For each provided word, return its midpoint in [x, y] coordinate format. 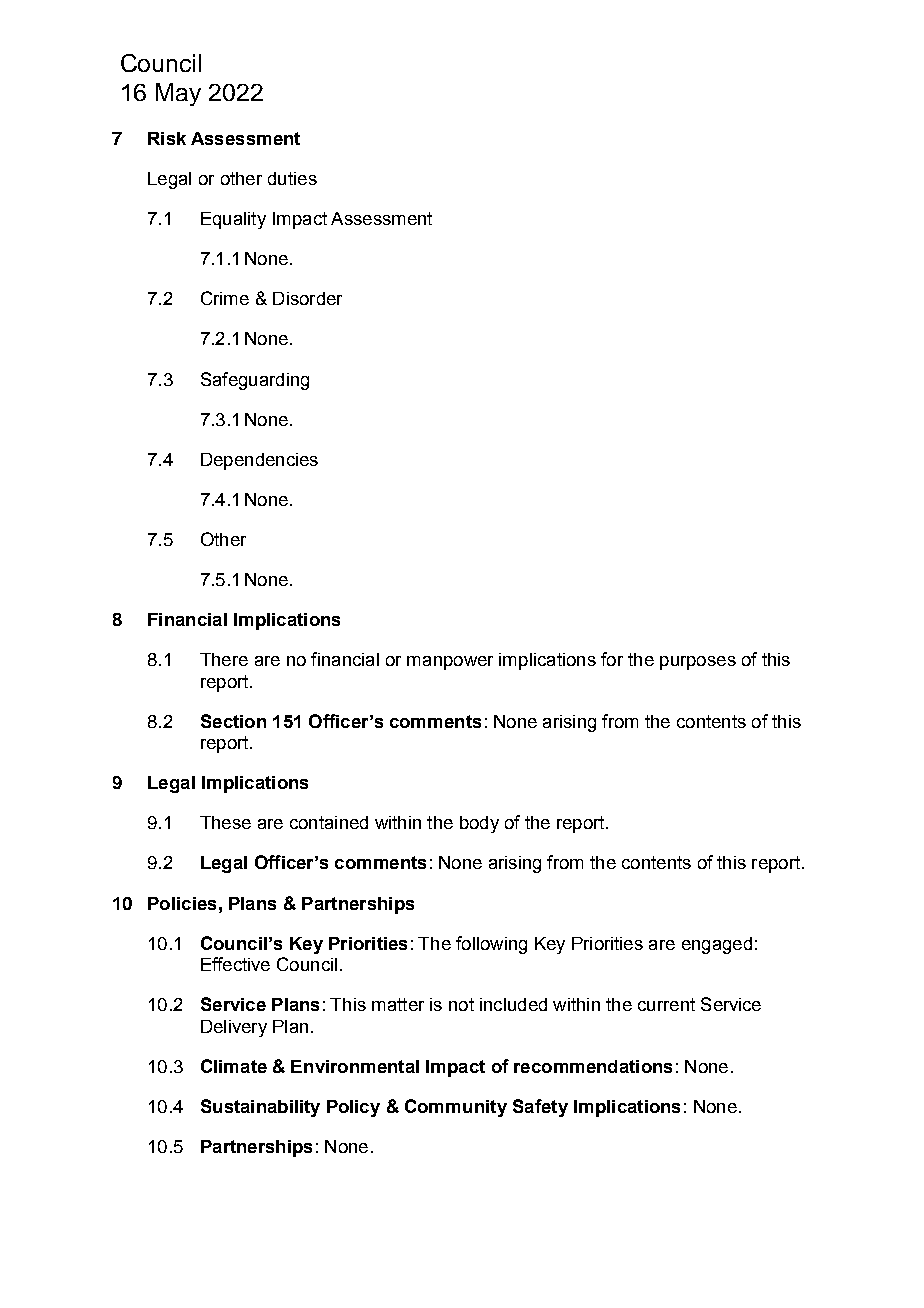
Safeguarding [255, 381]
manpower [450, 663]
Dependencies [259, 461]
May [178, 94]
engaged [717, 945]
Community [456, 1108]
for [612, 659]
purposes [698, 663]
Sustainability [260, 1108]
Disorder [307, 298]
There [224, 659]
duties [292, 178]
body [479, 824]
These [225, 822]
